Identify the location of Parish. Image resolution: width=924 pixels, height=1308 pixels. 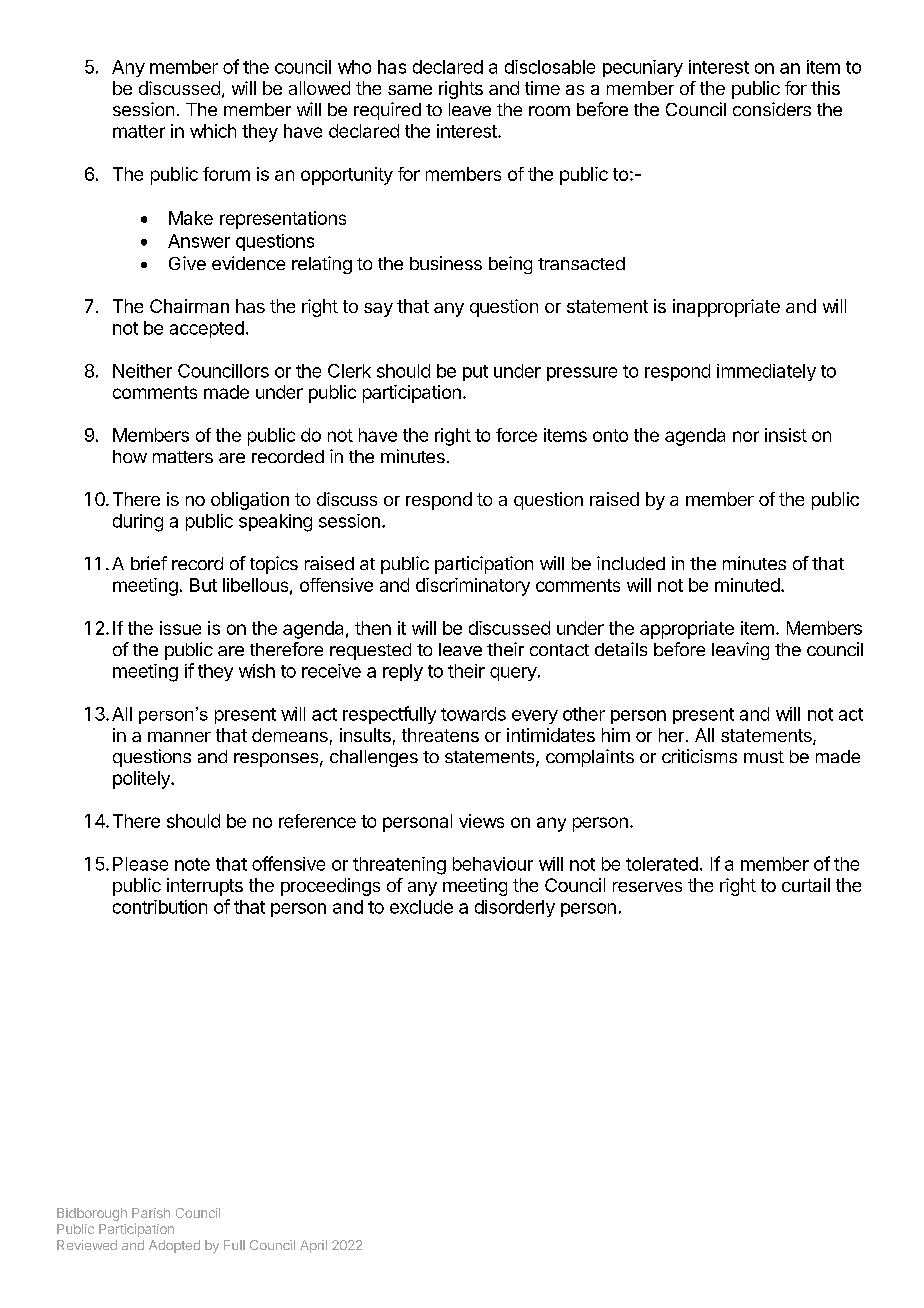
(151, 1213).
